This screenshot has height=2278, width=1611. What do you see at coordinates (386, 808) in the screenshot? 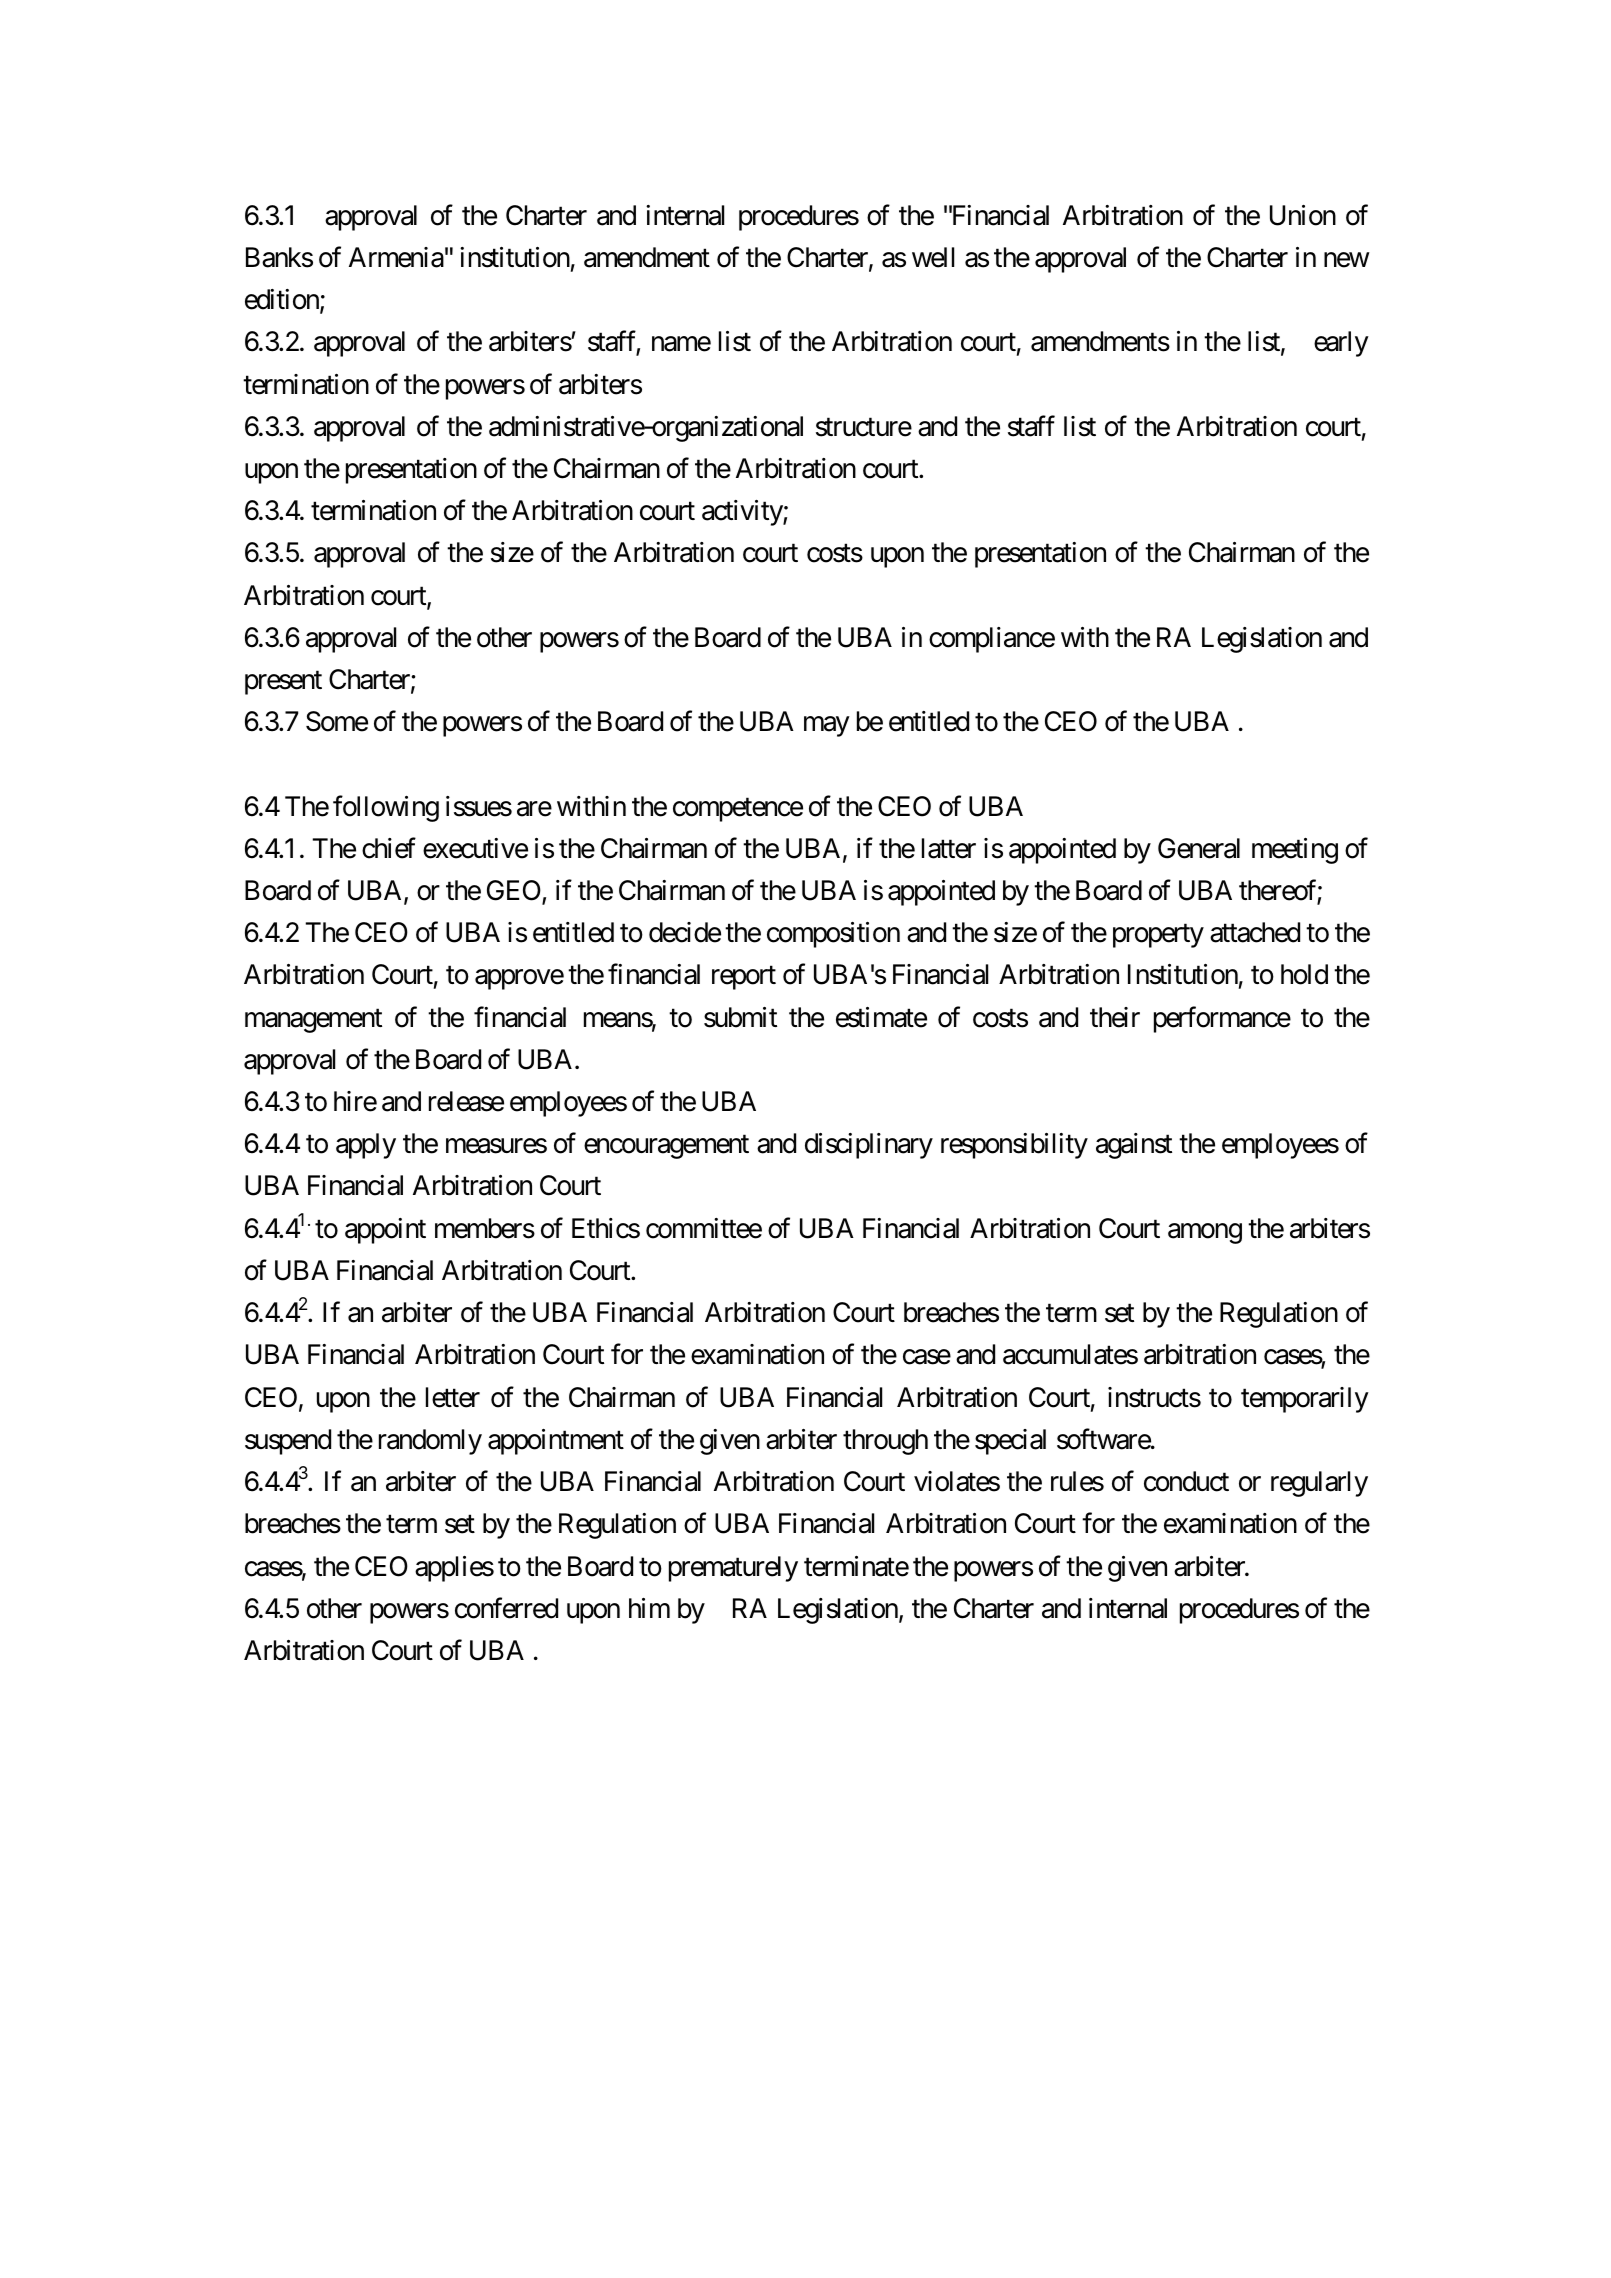
I see `following` at bounding box center [386, 808].
